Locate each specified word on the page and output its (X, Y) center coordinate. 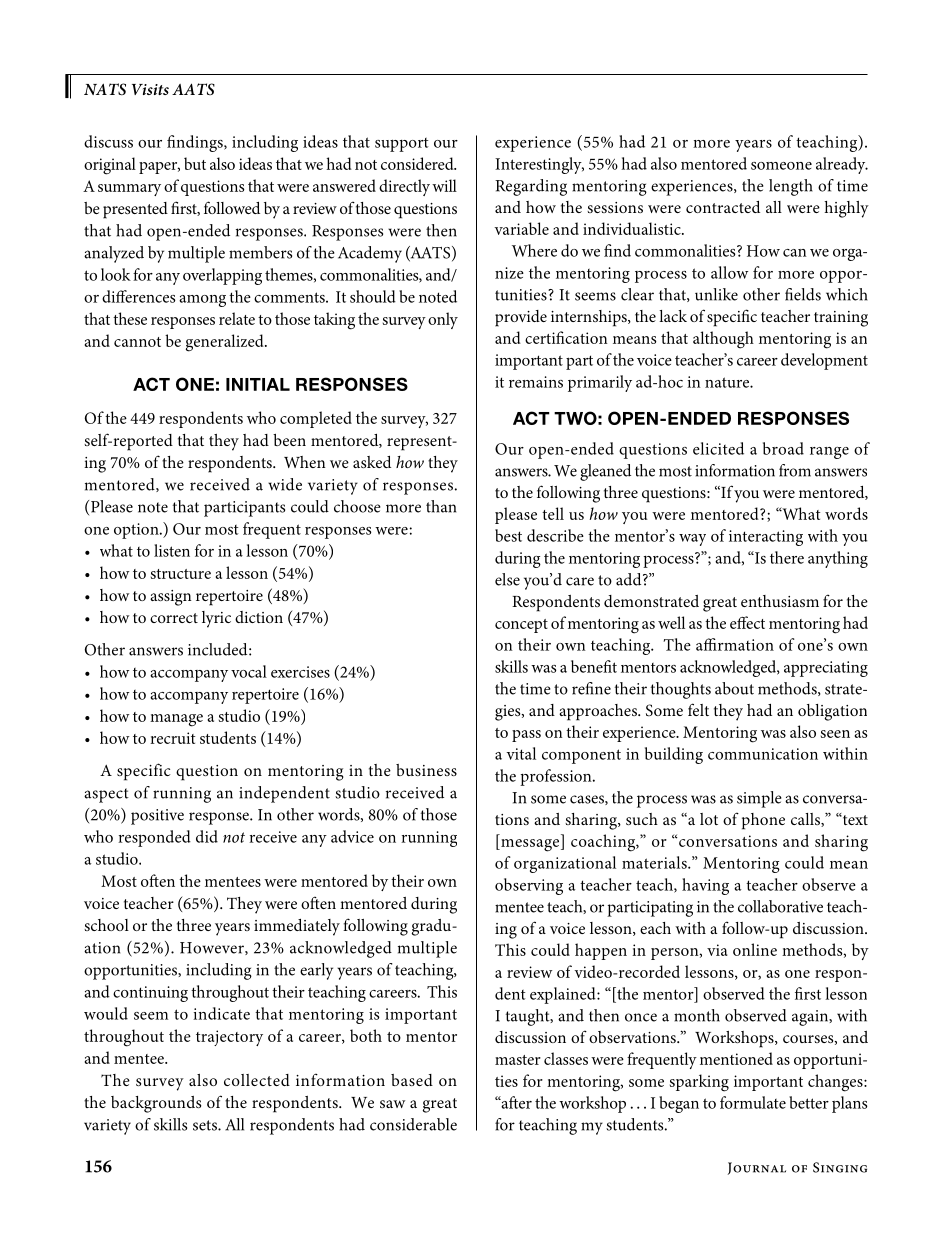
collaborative (780, 906)
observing (529, 886)
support (402, 145)
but (195, 163)
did (207, 836)
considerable (413, 1124)
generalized (226, 343)
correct (174, 618)
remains (536, 382)
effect (747, 622)
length (791, 187)
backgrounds (156, 1104)
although (723, 340)
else (507, 579)
